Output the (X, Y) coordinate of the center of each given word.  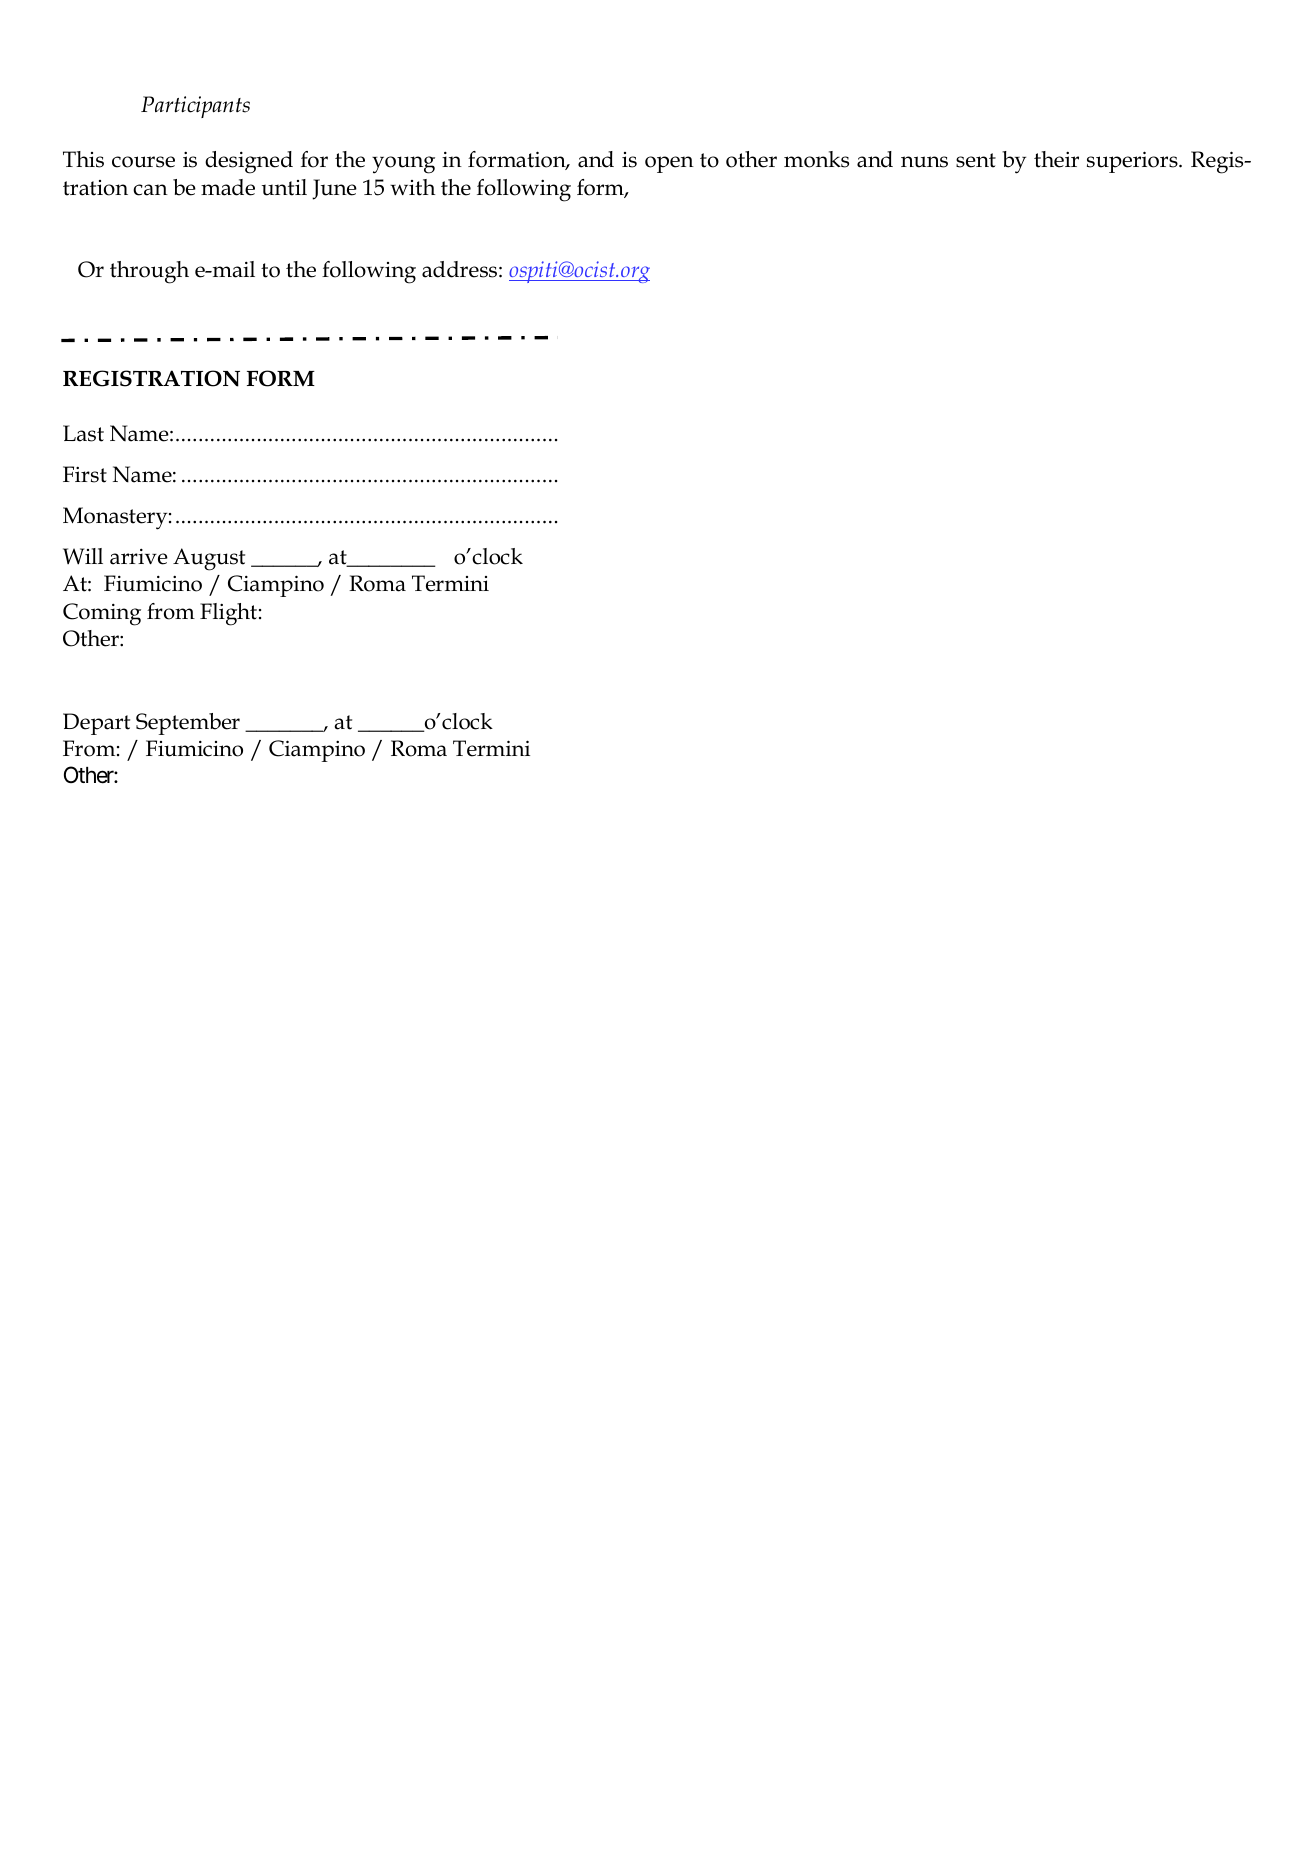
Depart (96, 724)
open (669, 164)
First (85, 474)
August (209, 559)
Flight (228, 614)
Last (83, 433)
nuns (924, 162)
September (188, 724)
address (459, 269)
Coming (102, 614)
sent (976, 160)
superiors (1133, 162)
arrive (139, 557)
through (149, 272)
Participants (195, 107)
